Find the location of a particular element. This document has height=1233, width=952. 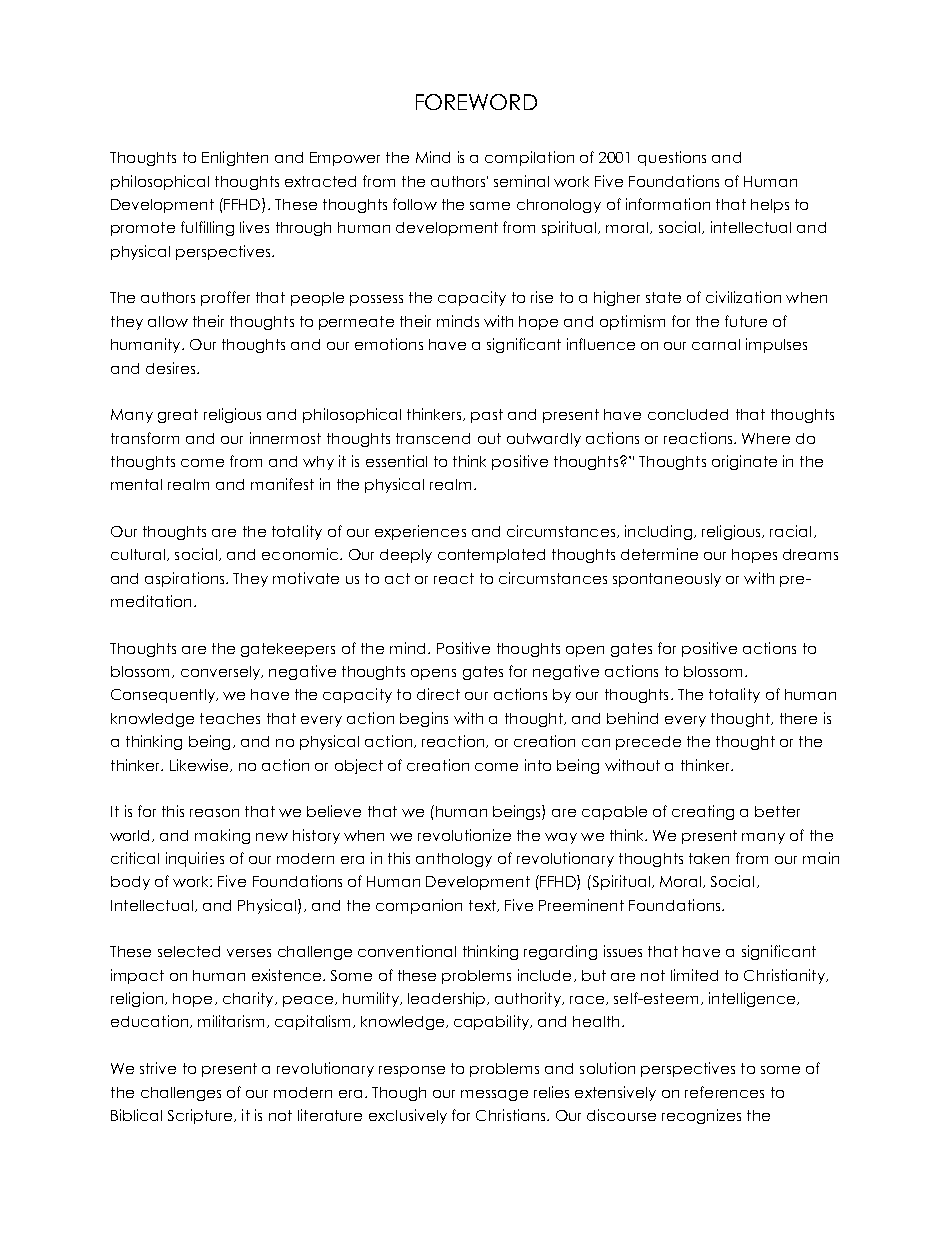

questions is located at coordinates (672, 158).
